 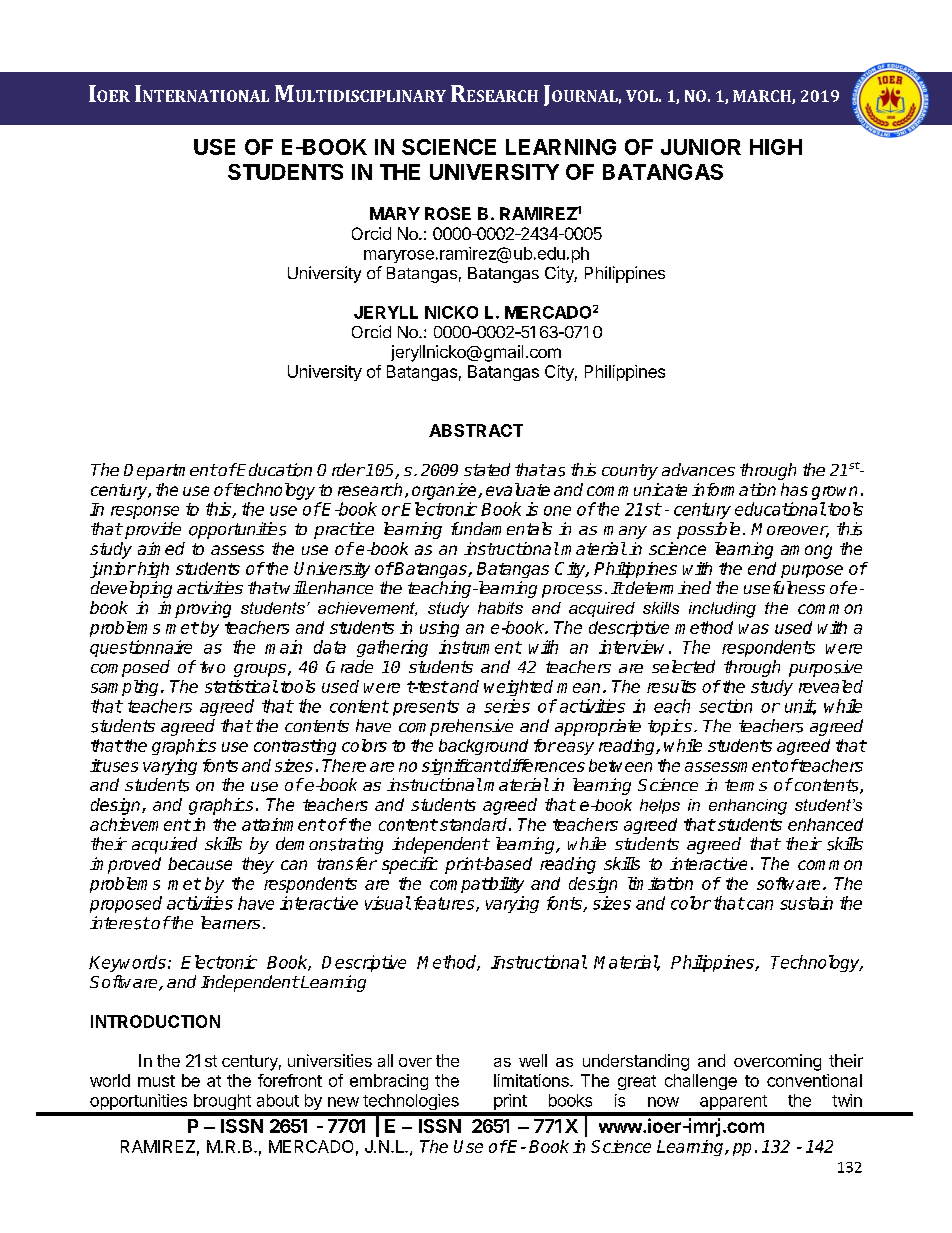 What do you see at coordinates (212, 667) in the screenshot?
I see `two` at bounding box center [212, 667].
